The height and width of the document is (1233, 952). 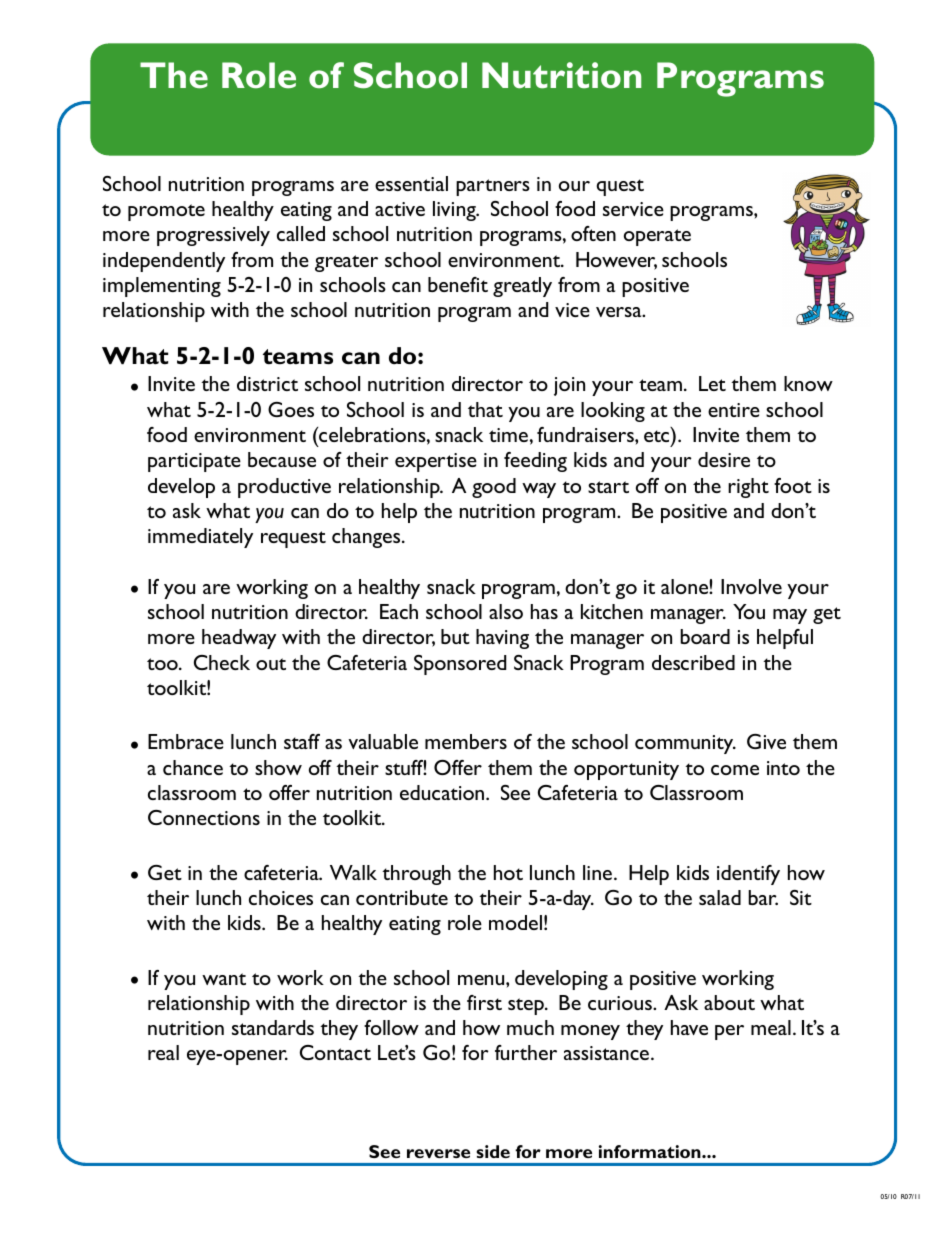 What do you see at coordinates (515, 922) in the document?
I see `model` at bounding box center [515, 922].
